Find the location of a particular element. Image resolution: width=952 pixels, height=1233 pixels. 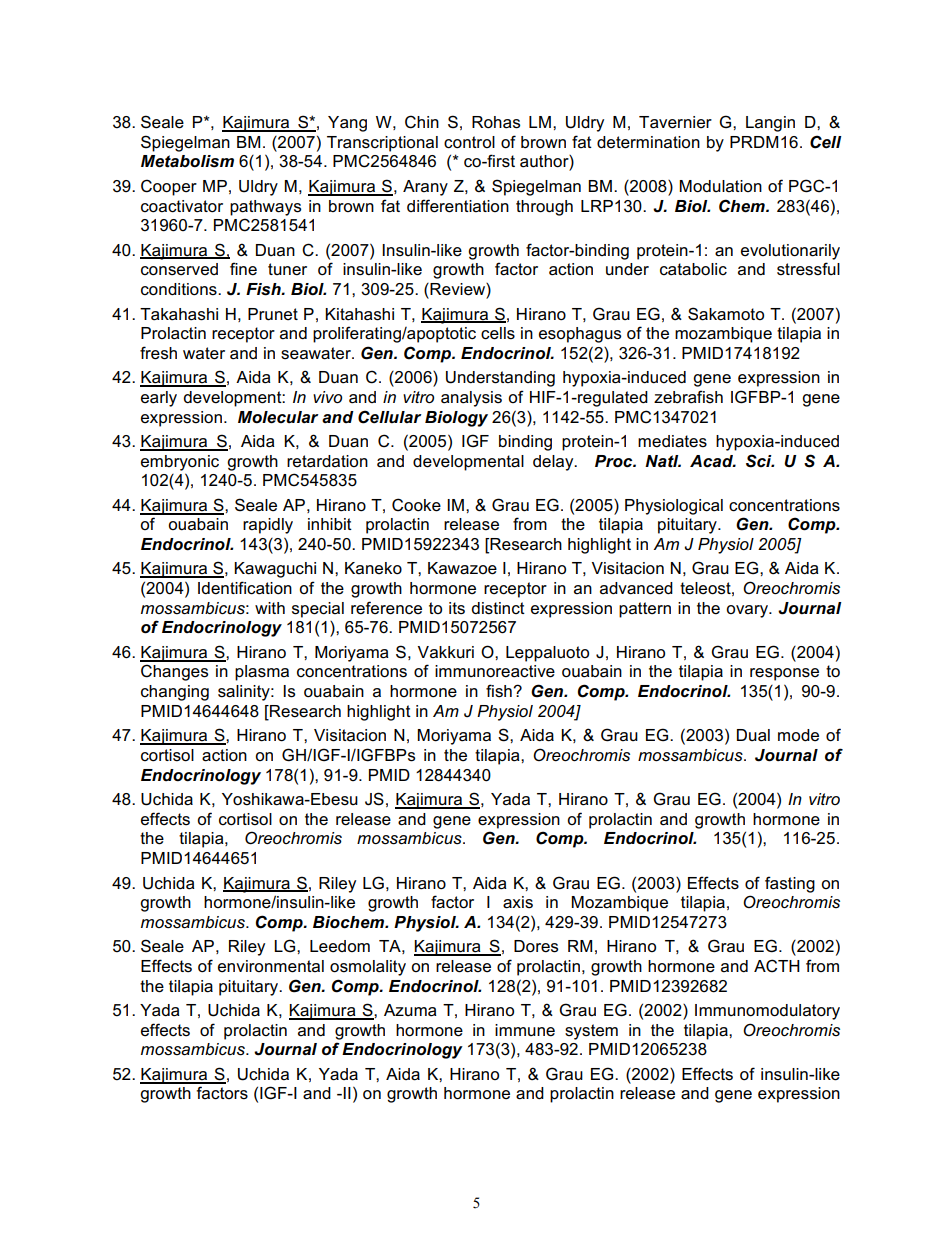

distinct is located at coordinates (498, 608).
